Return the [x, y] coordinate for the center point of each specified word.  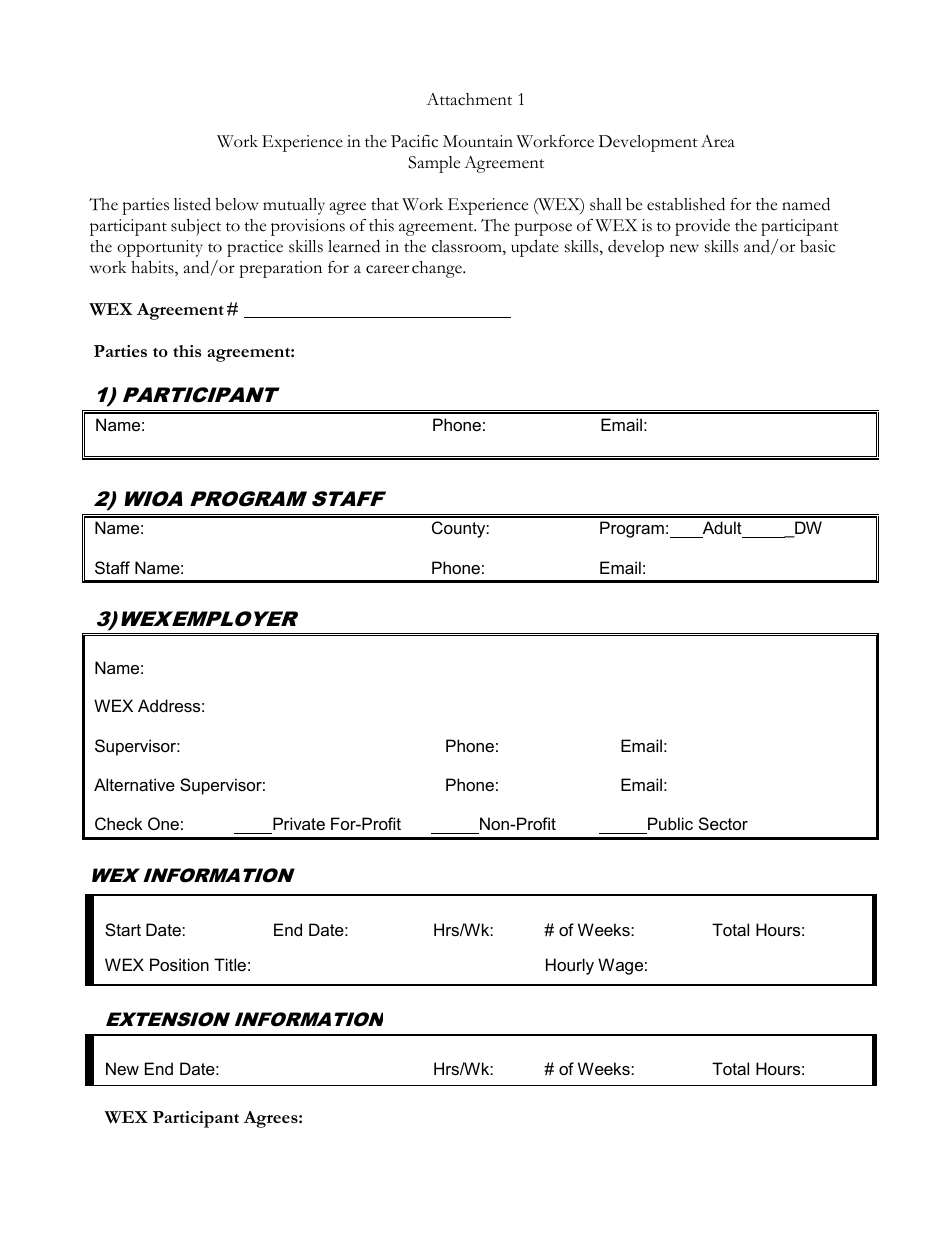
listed [192, 204]
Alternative [134, 784]
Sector [723, 823]
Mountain [478, 141]
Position [179, 964]
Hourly [570, 966]
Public [669, 825]
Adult [722, 529]
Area [718, 141]
